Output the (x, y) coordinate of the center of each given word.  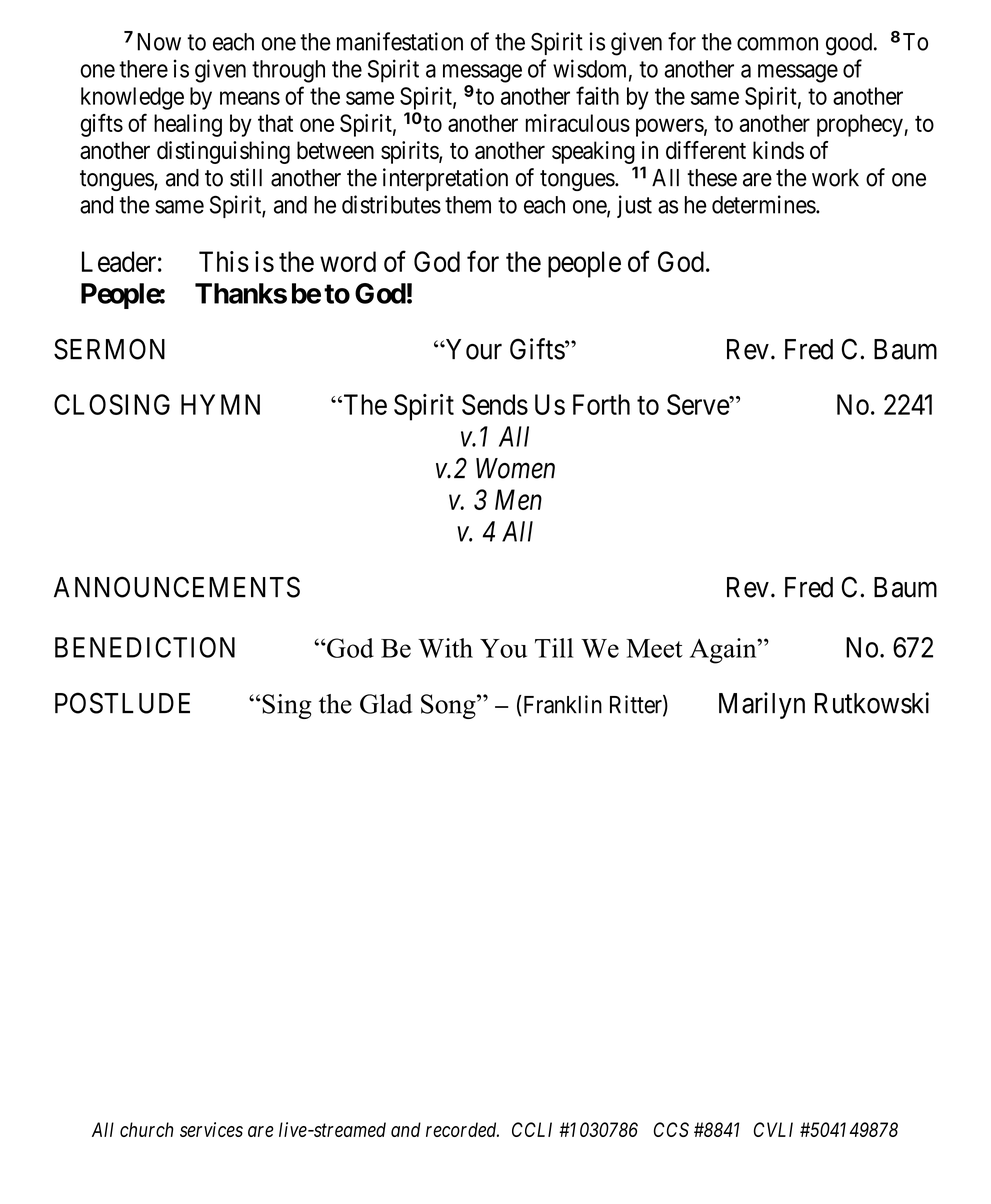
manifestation (400, 41)
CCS (671, 1129)
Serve (698, 404)
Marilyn (762, 705)
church (147, 1129)
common (777, 44)
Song (449, 706)
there (143, 69)
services (211, 1129)
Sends (495, 404)
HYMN (220, 404)
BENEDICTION (145, 647)
